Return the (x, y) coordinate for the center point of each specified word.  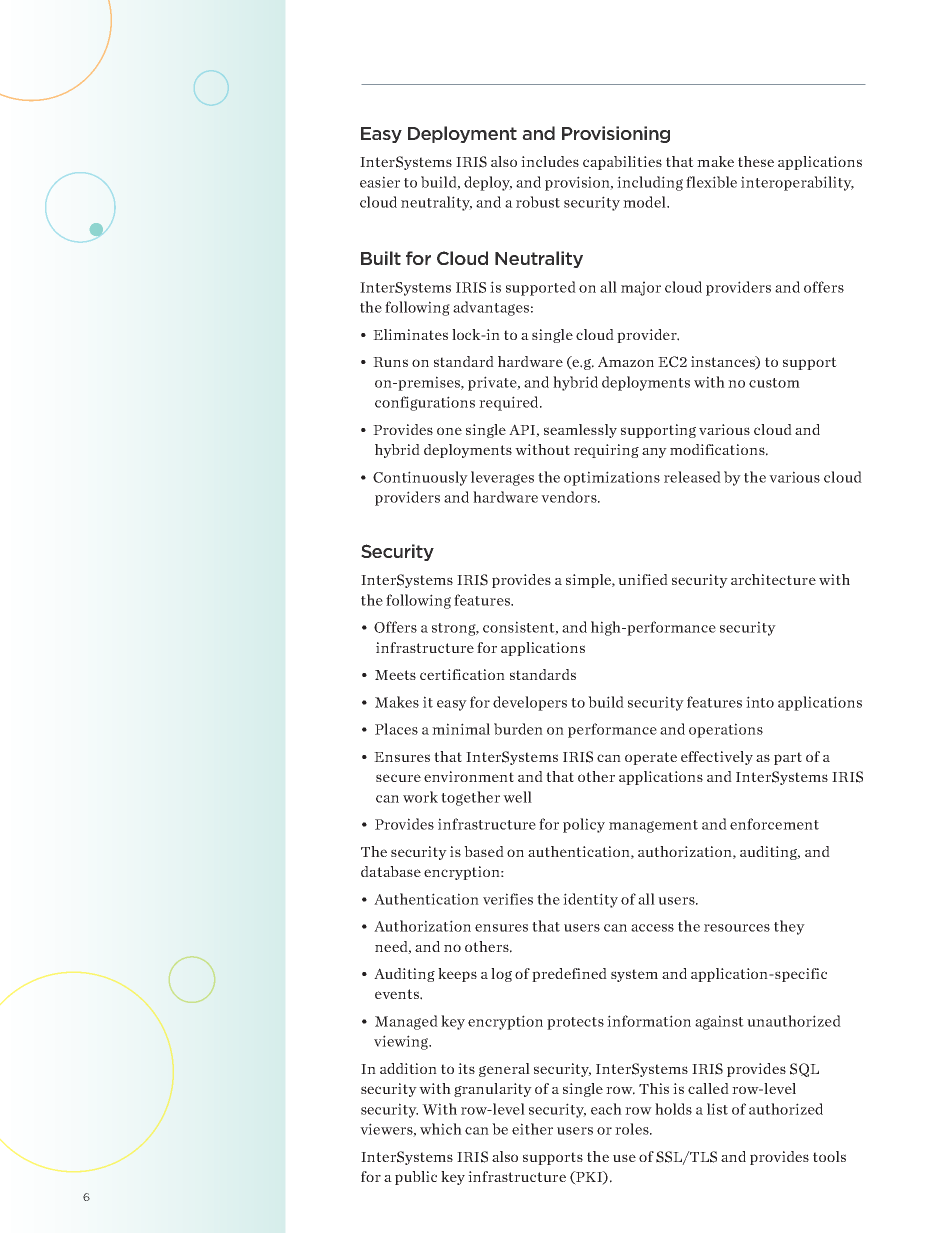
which (441, 1129)
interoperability (797, 183)
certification (462, 674)
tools (829, 1156)
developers (530, 703)
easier (380, 182)
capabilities (622, 163)
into (760, 702)
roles (633, 1129)
